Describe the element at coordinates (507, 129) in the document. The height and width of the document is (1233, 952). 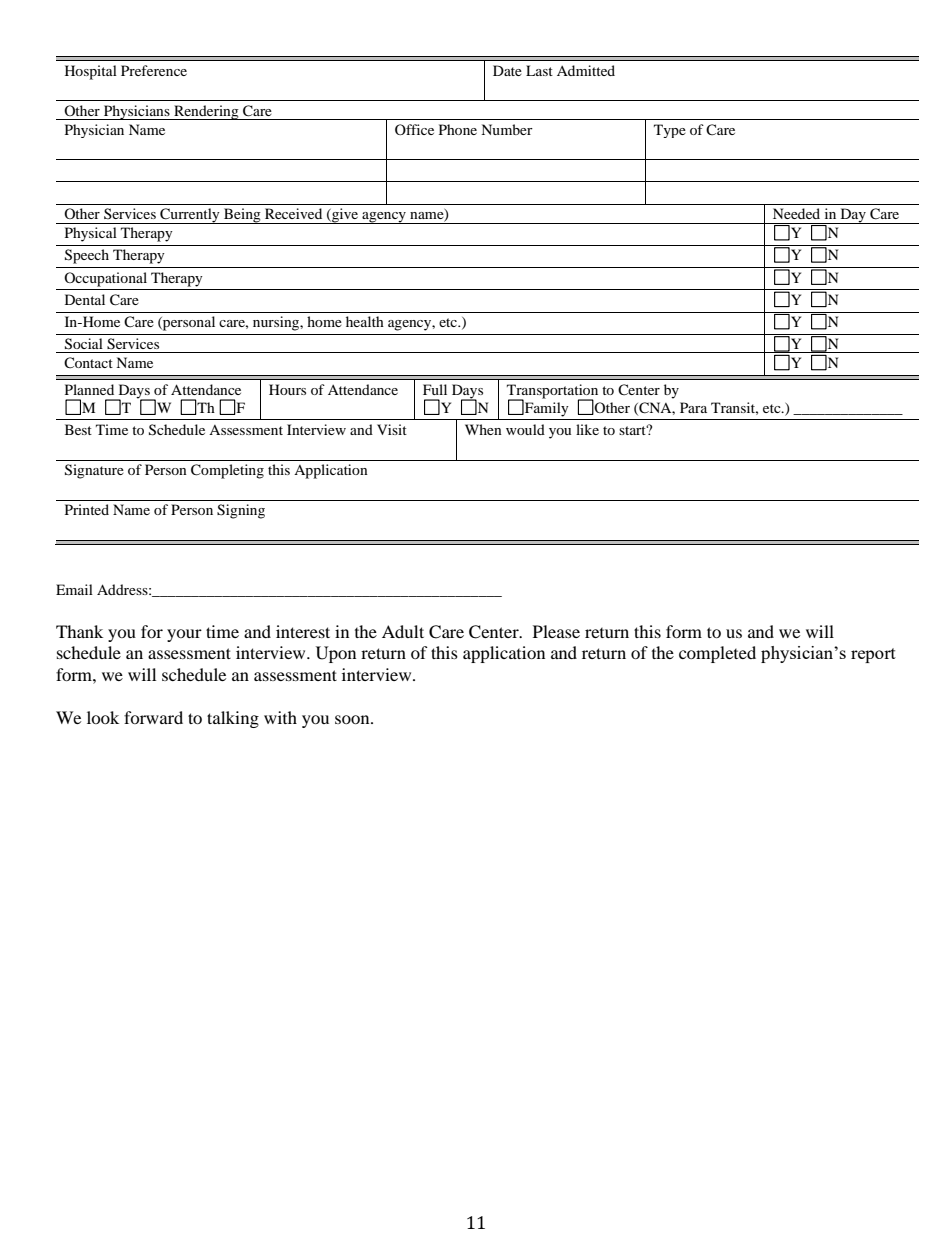
I see `Number` at that location.
